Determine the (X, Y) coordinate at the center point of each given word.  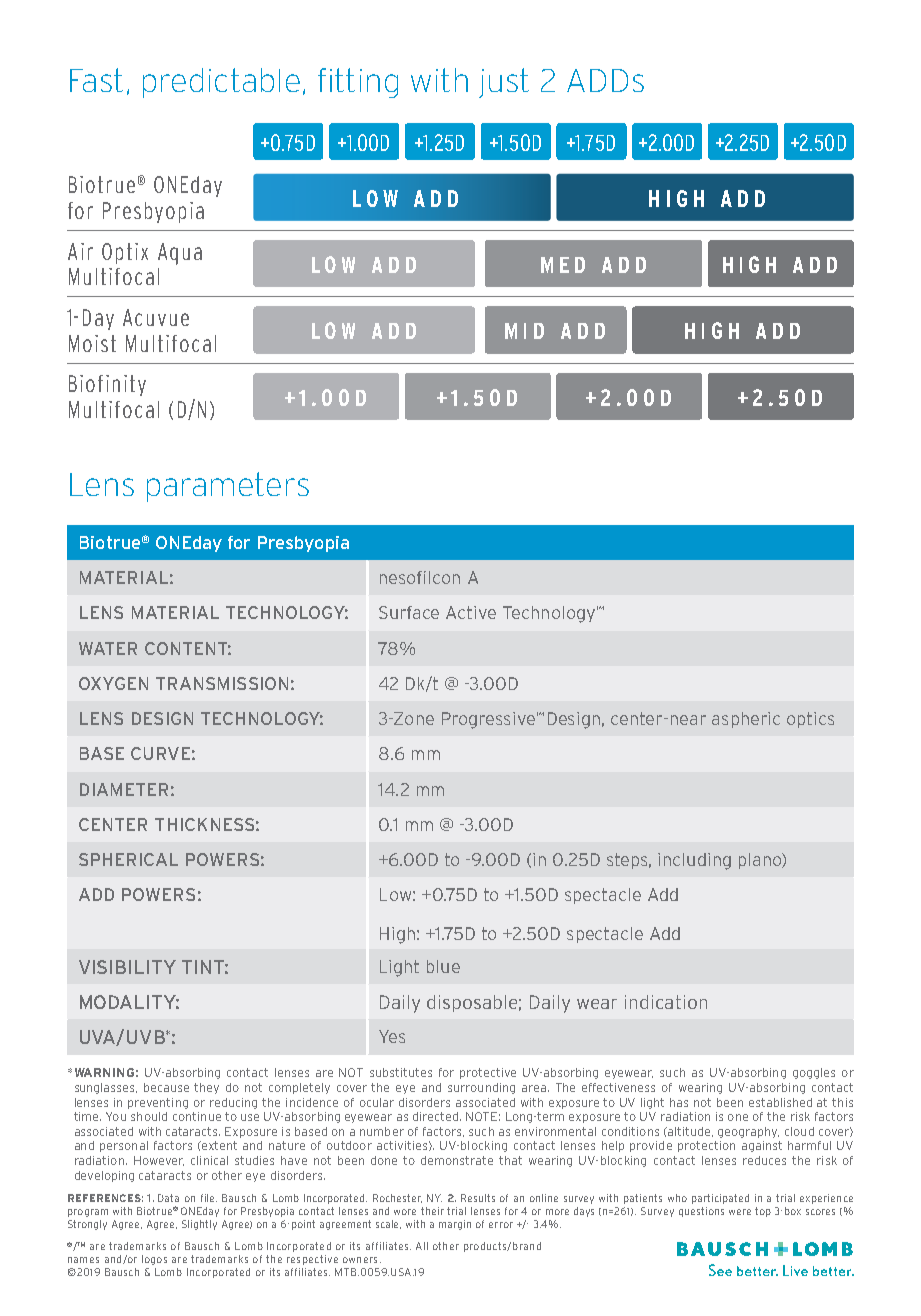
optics (810, 720)
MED (563, 265)
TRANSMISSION (222, 683)
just (504, 83)
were (740, 1212)
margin (455, 1225)
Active (471, 612)
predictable (221, 83)
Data (168, 1198)
